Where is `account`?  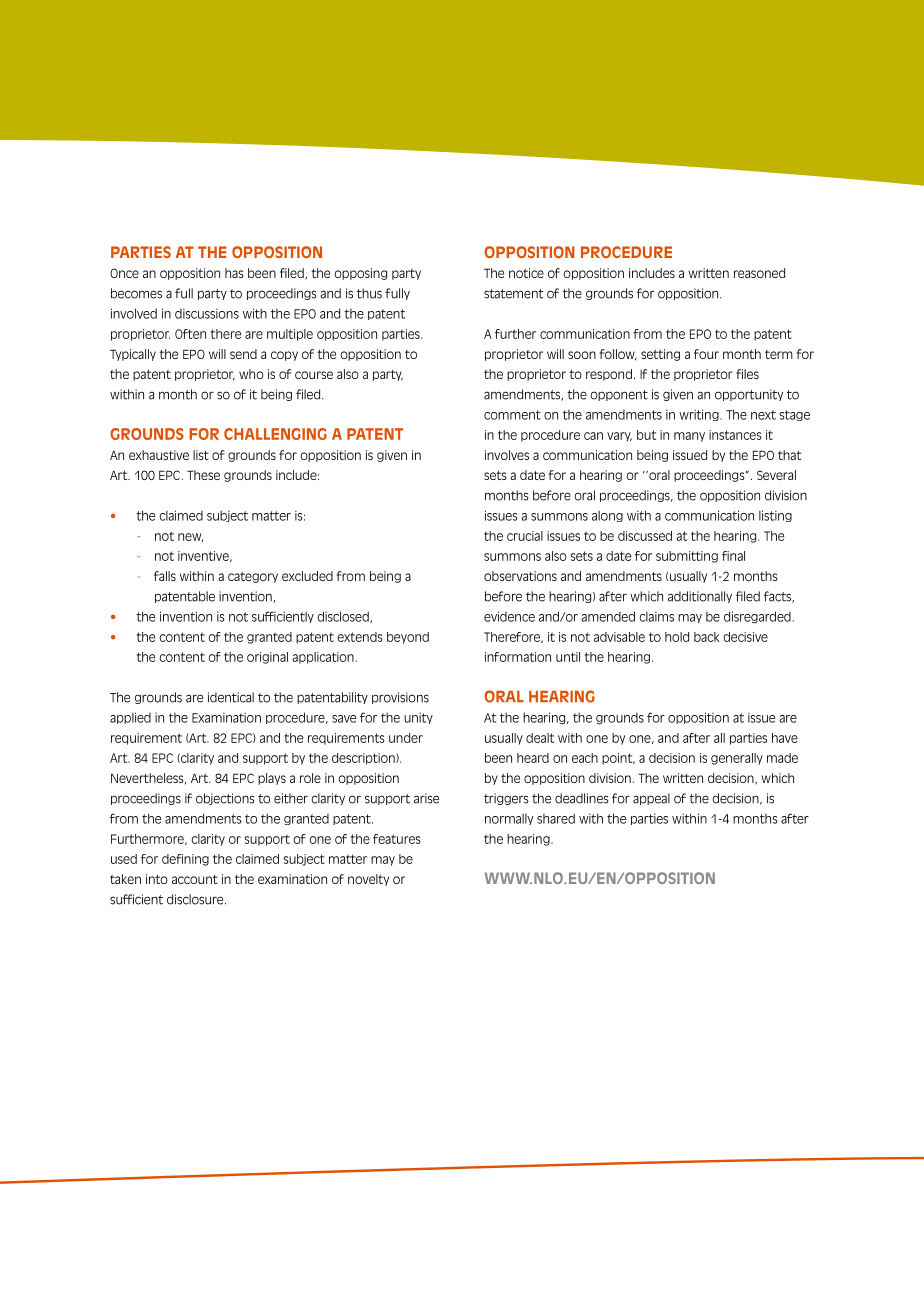 account is located at coordinates (195, 879).
